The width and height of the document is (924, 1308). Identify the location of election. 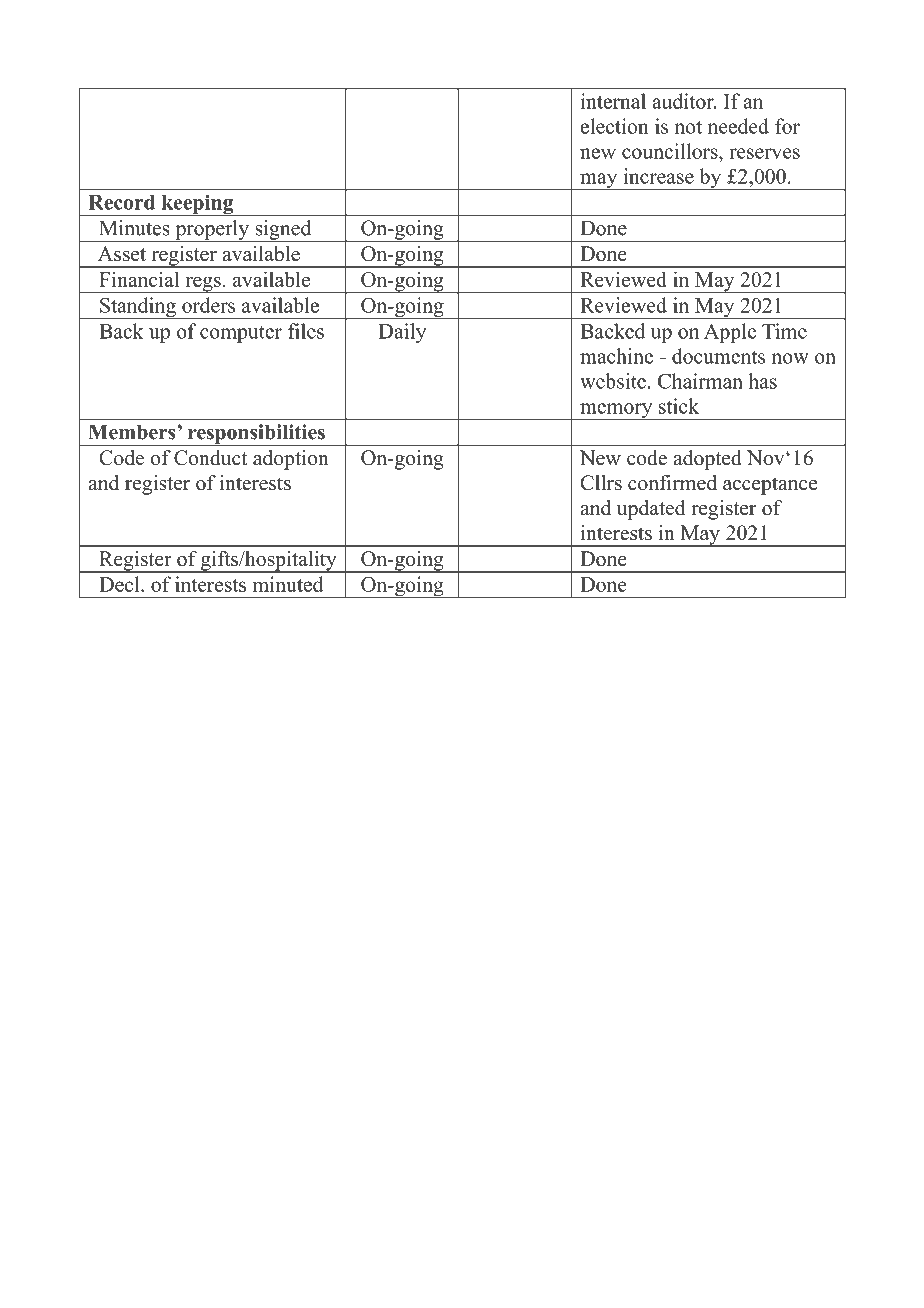
(615, 126).
